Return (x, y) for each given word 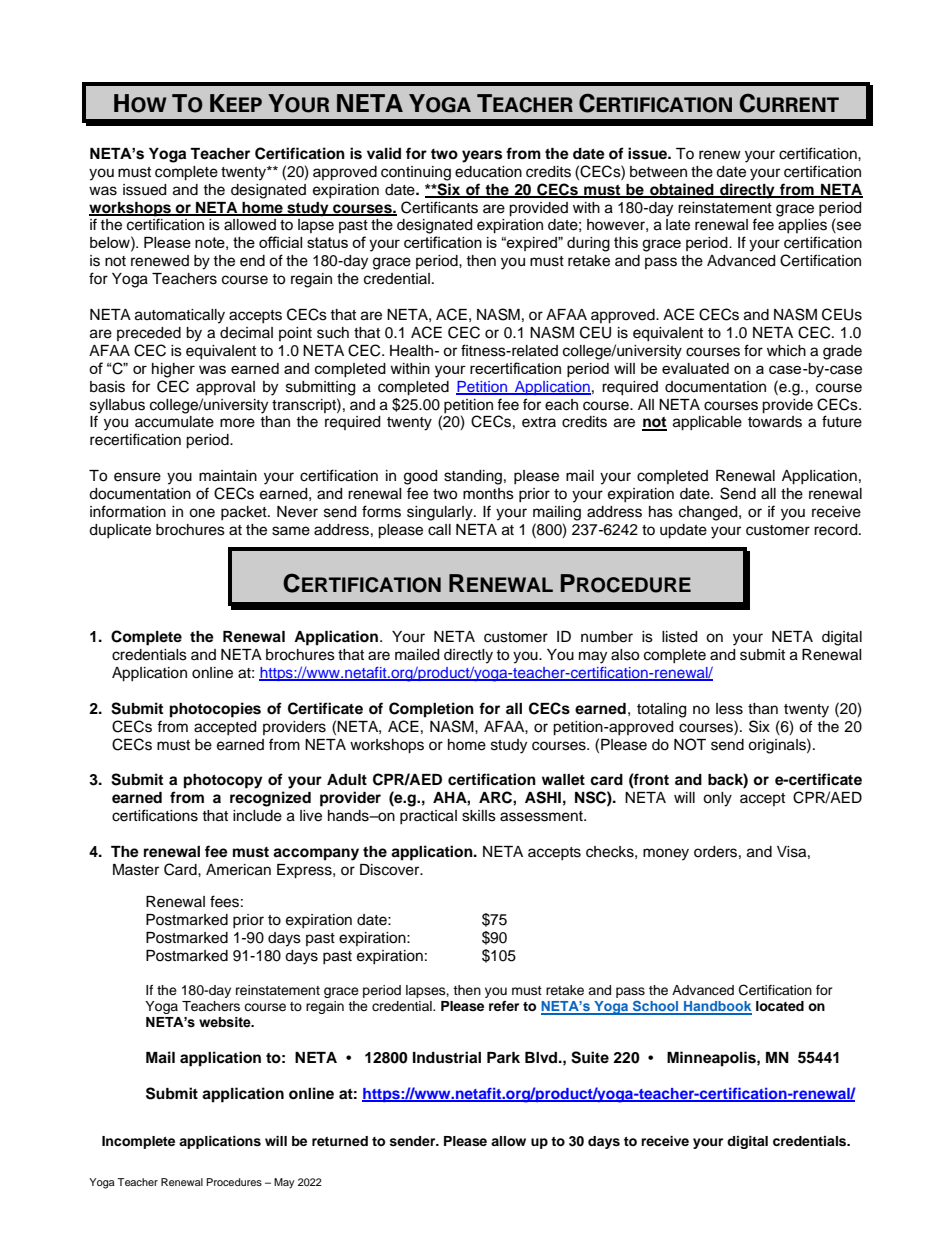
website (226, 1022)
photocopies (215, 710)
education (488, 172)
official (280, 242)
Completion (431, 710)
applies (802, 226)
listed (679, 637)
